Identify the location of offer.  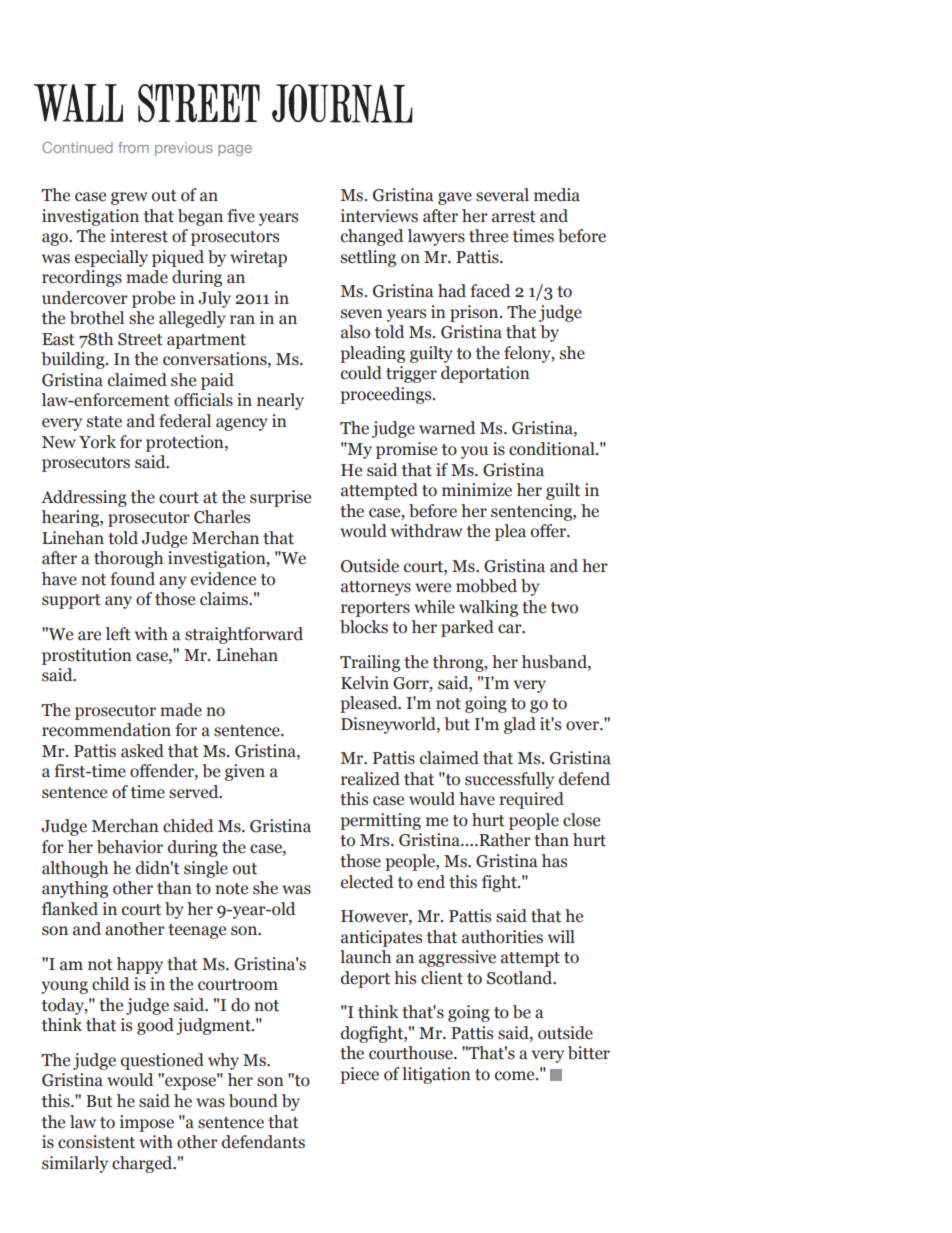
(550, 531).
